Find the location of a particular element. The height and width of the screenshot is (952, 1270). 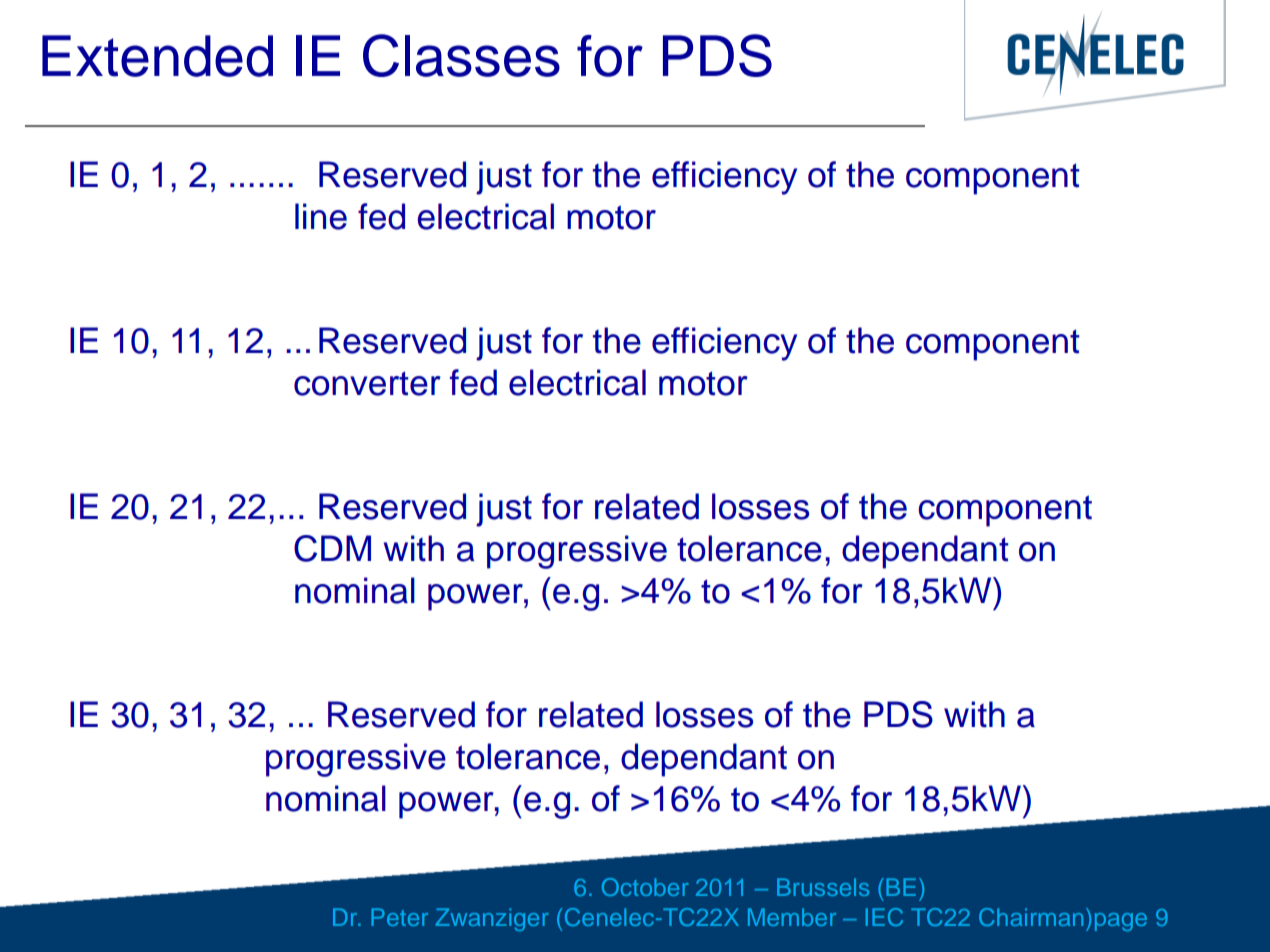

Extended is located at coordinates (157, 56).
